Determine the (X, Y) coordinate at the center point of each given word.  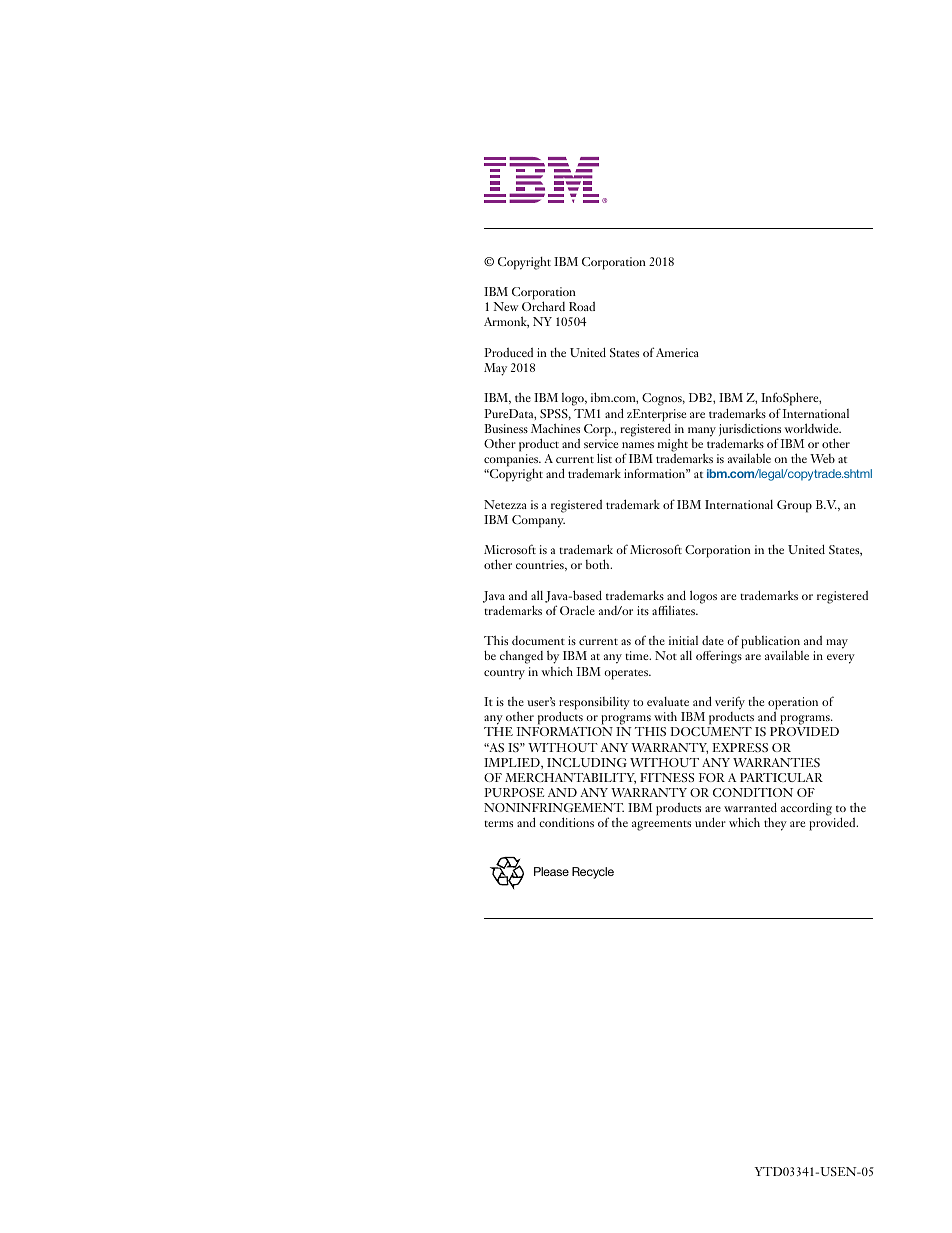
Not (666, 655)
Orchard (543, 306)
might (673, 446)
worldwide (812, 428)
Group (794, 506)
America (677, 352)
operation (793, 704)
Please (551, 871)
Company (538, 521)
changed (521, 657)
